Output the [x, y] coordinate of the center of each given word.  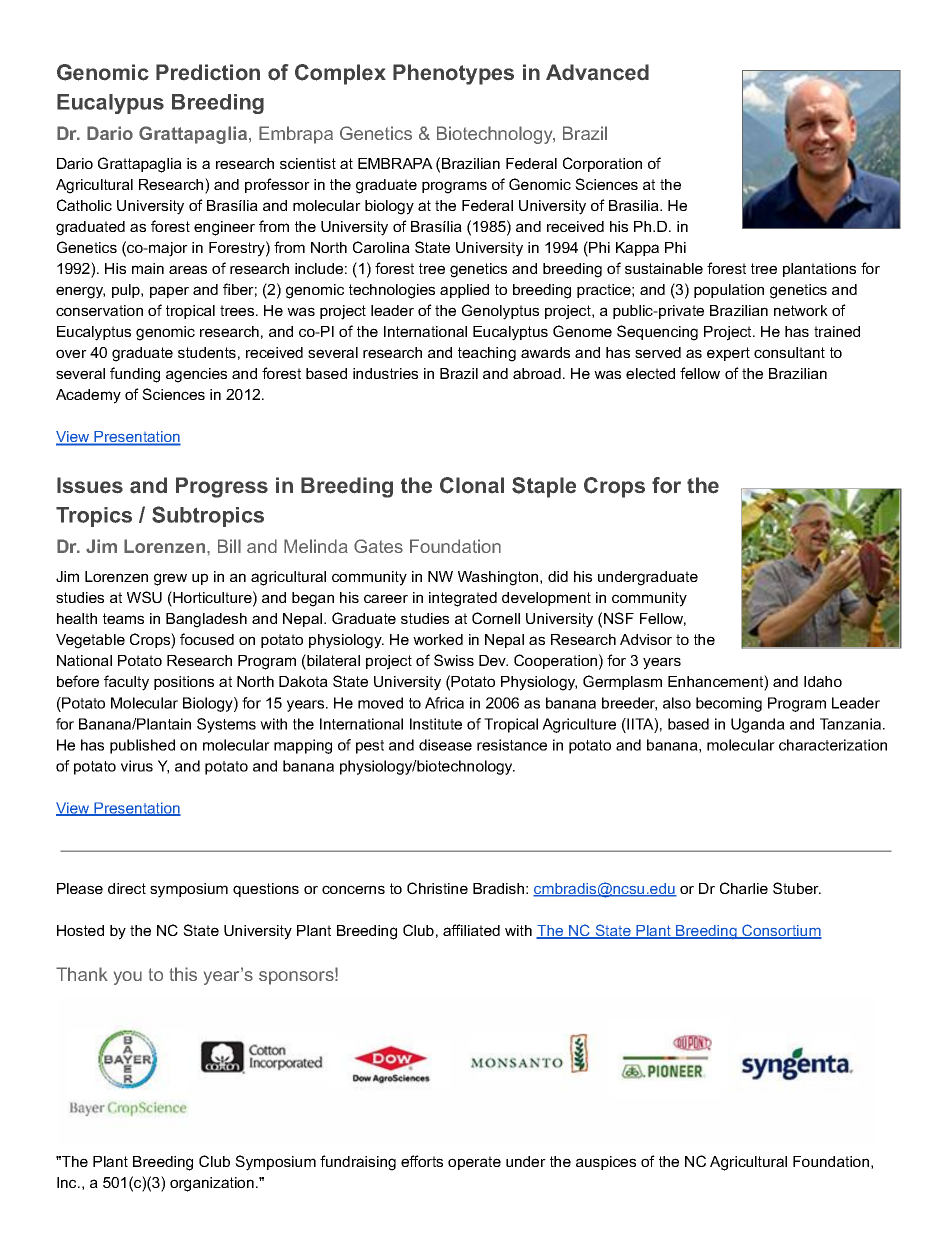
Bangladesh [206, 620]
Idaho [823, 681]
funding [135, 375]
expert [728, 354]
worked [438, 639]
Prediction [208, 72]
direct [127, 888]
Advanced [597, 72]
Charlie [744, 888]
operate [474, 1163]
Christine [437, 888]
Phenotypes [453, 74]
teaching [487, 354]
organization [212, 1184]
